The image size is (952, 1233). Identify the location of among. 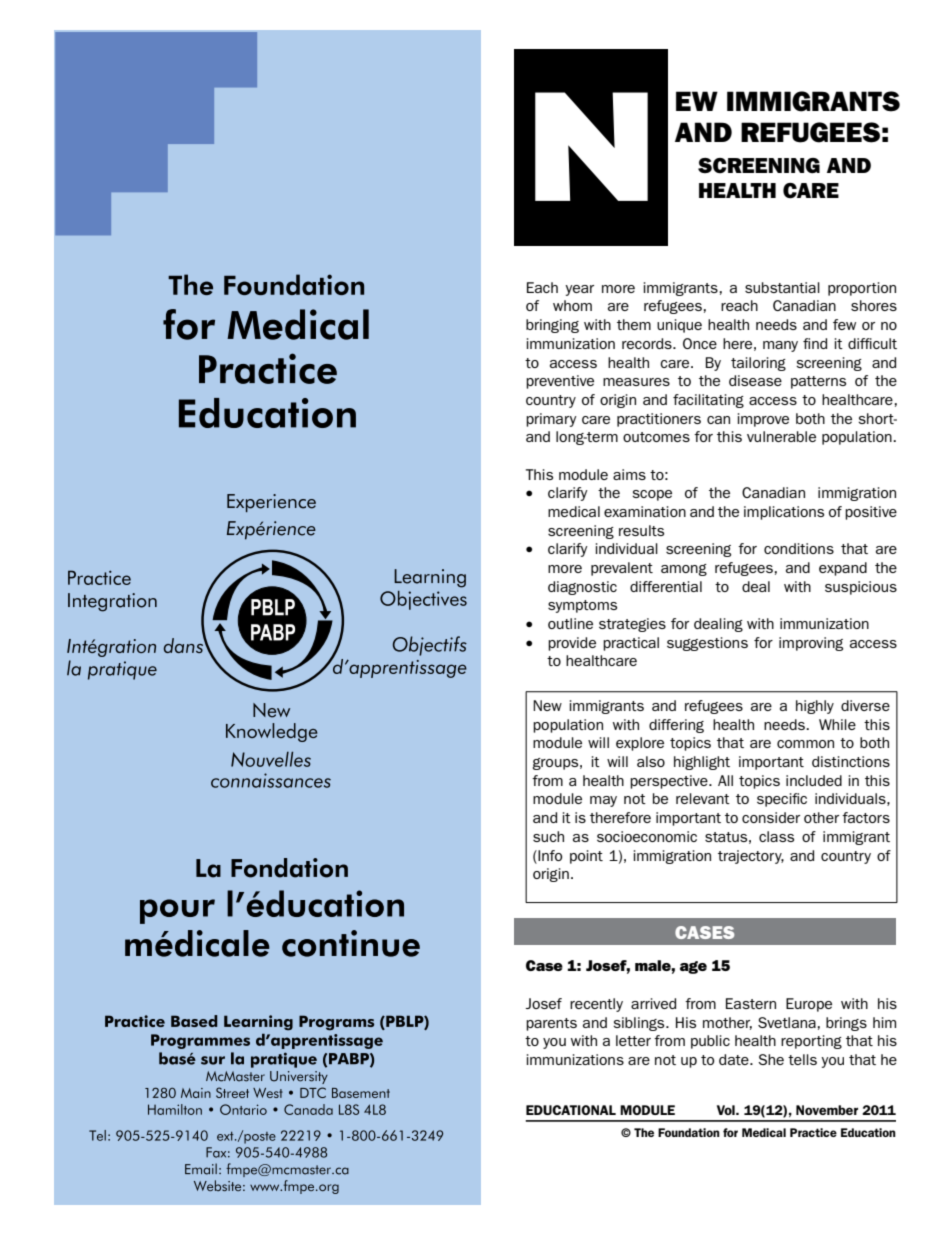
(684, 570).
